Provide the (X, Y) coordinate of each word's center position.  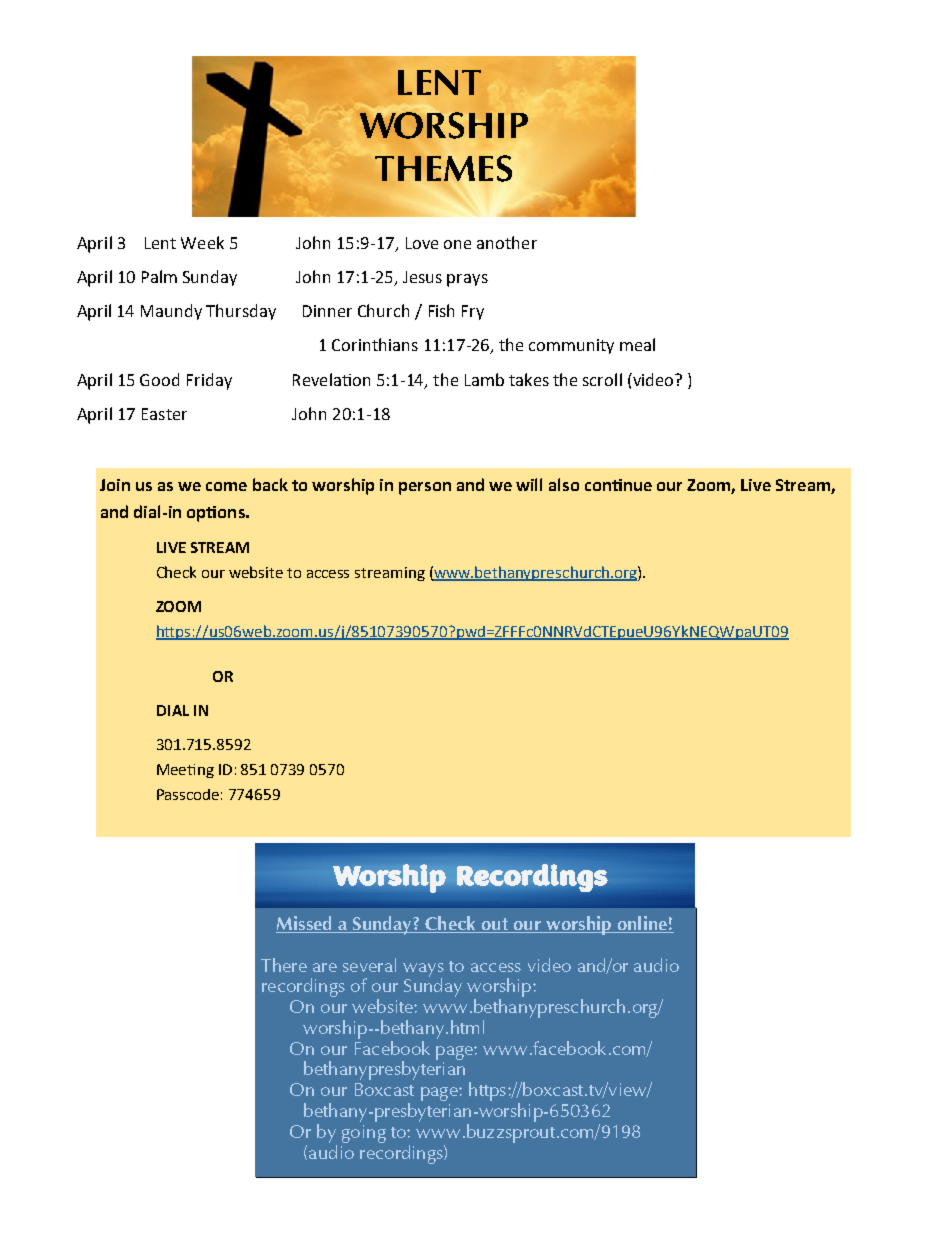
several (369, 965)
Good (159, 379)
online (642, 924)
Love (422, 243)
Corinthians (375, 344)
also (564, 484)
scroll (602, 379)
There (284, 965)
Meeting (185, 771)
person (425, 488)
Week (202, 242)
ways (423, 971)
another (507, 242)
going (364, 1134)
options (217, 514)
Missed (305, 924)
